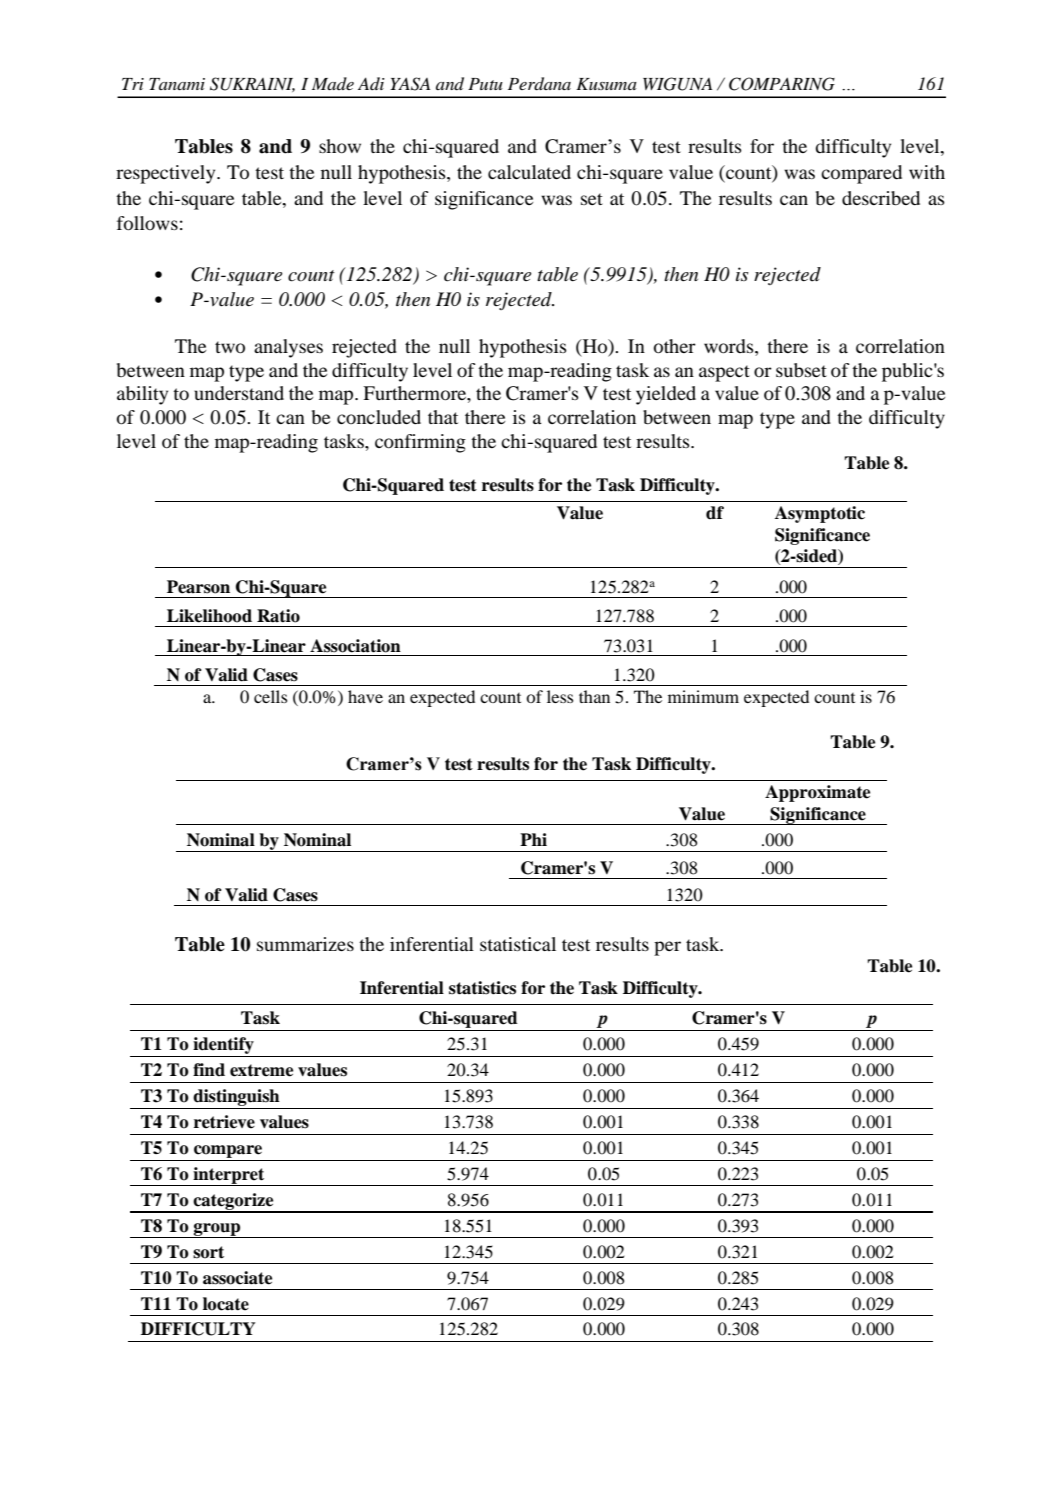 This page has height=1500, width=1062. I want to click on Pearson, so click(198, 587).
